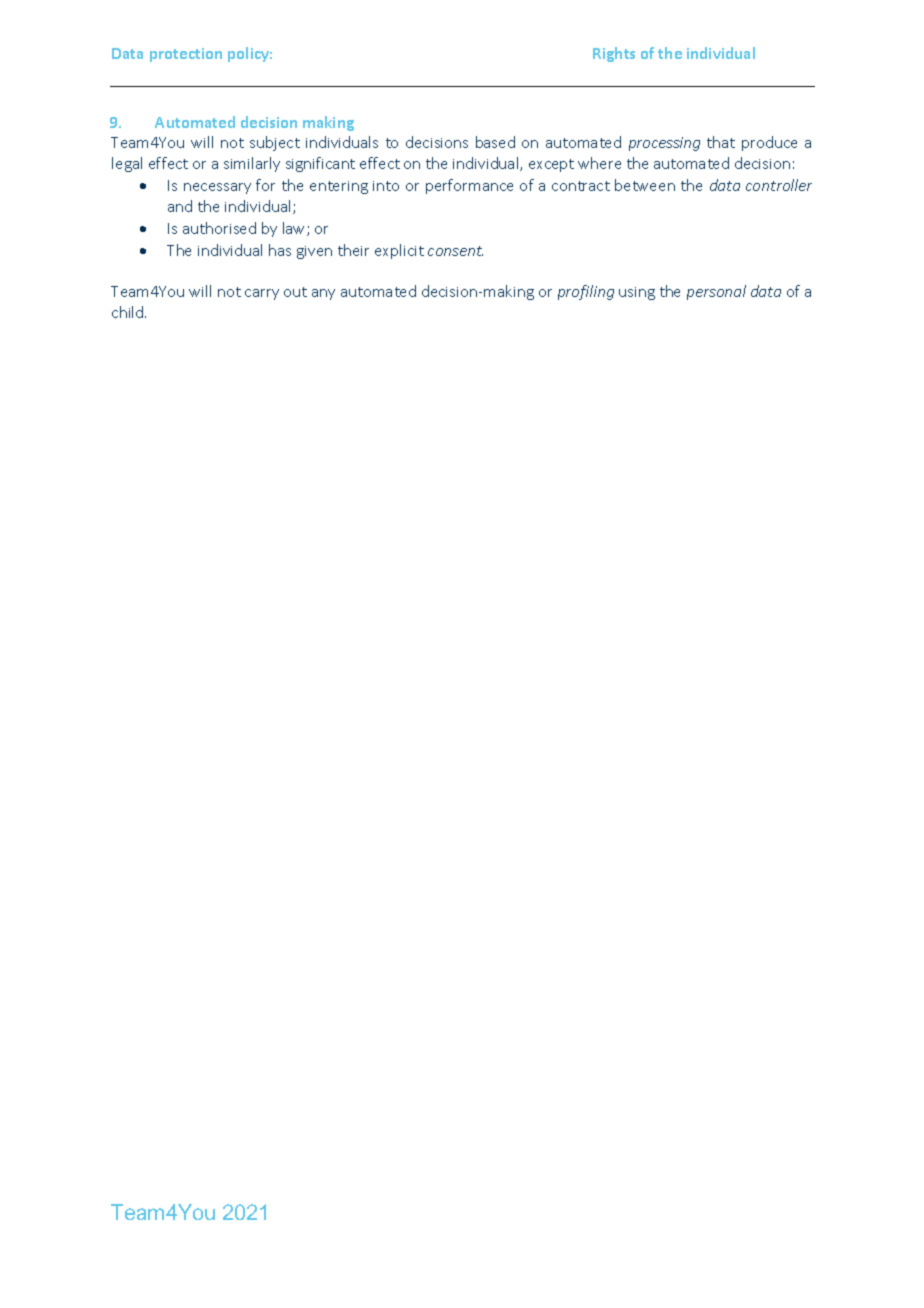  What do you see at coordinates (721, 142) in the image?
I see `that` at bounding box center [721, 142].
